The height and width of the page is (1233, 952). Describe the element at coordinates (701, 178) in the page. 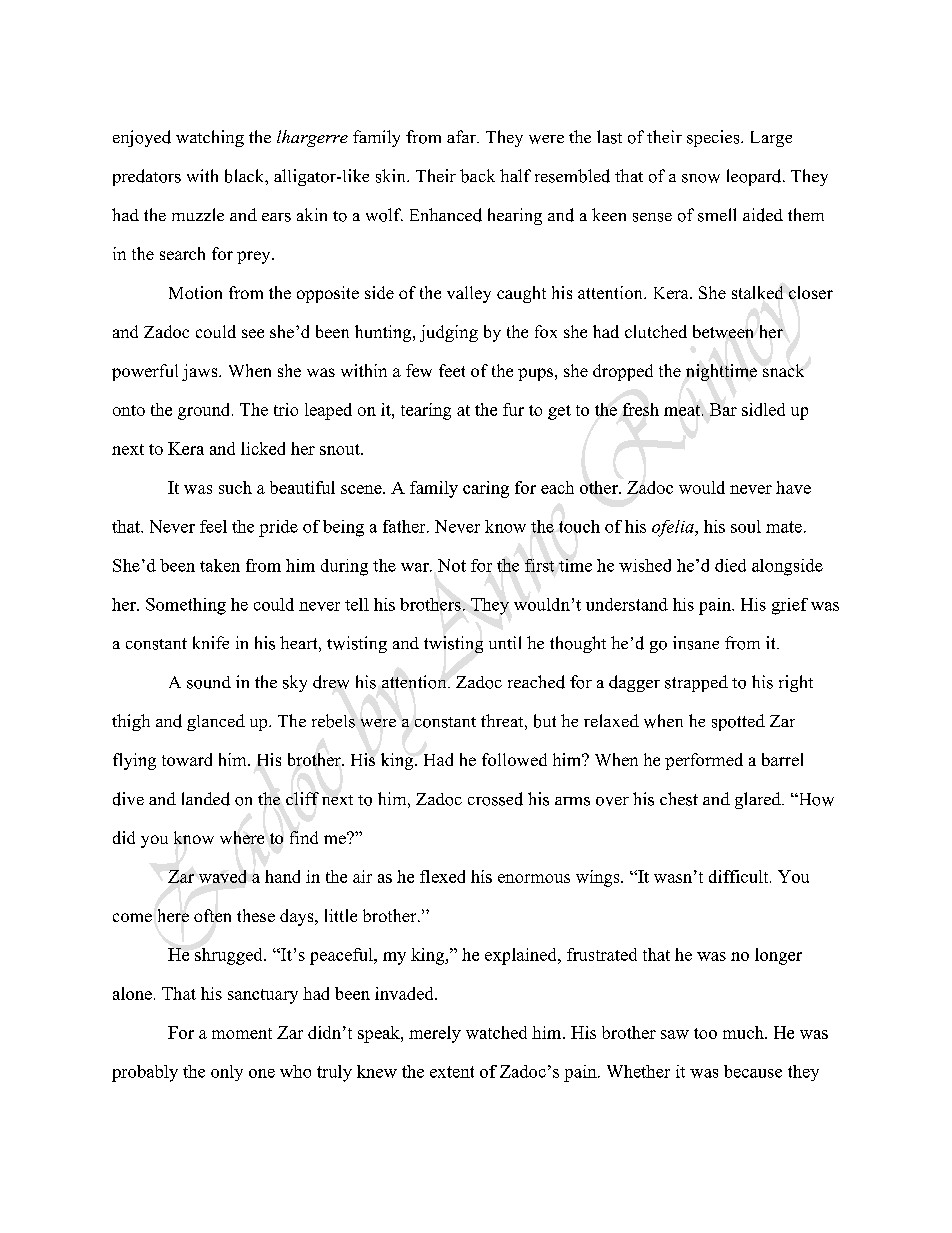

I see `snow` at that location.
